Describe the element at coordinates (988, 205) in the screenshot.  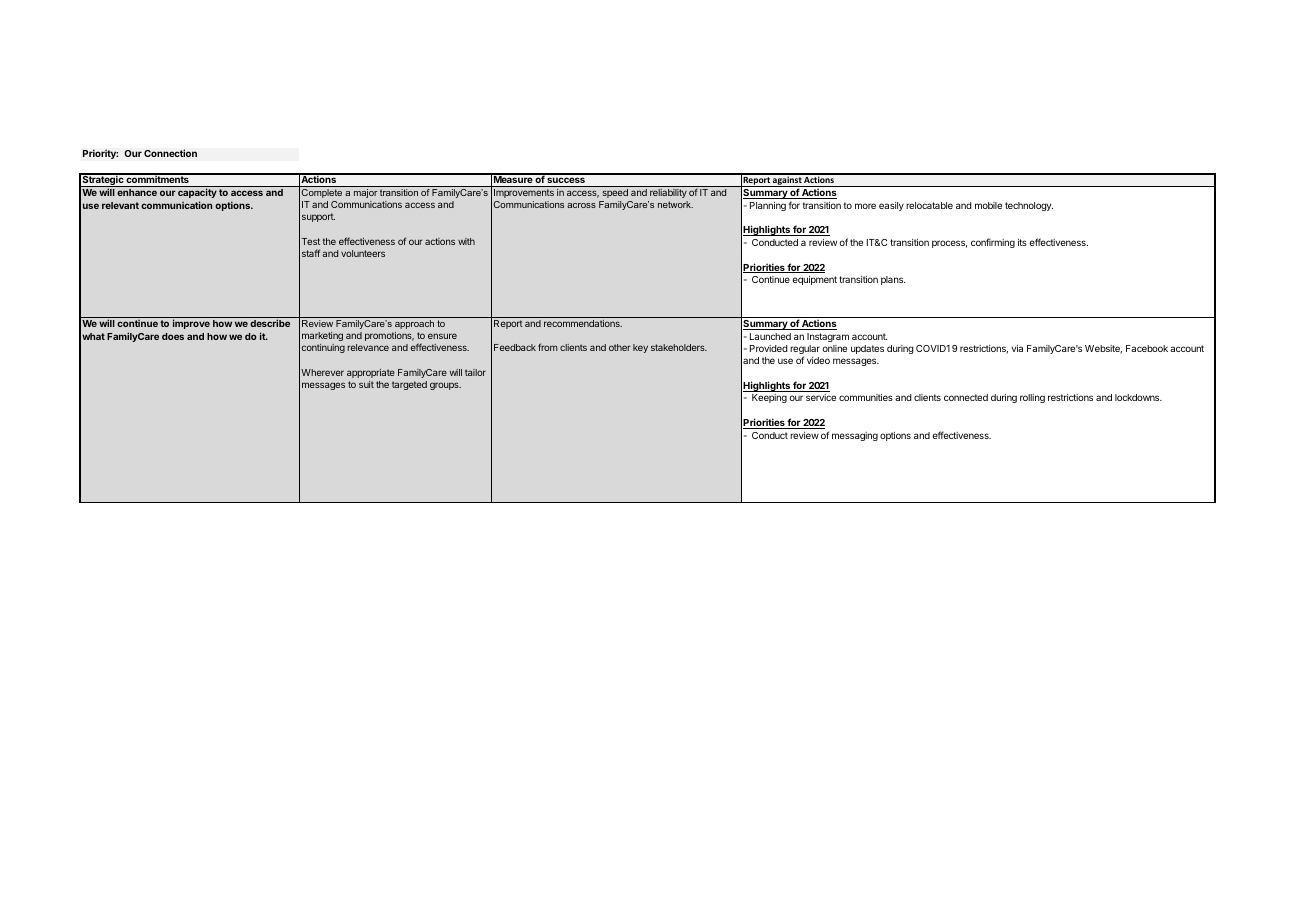
I see `mobile` at that location.
